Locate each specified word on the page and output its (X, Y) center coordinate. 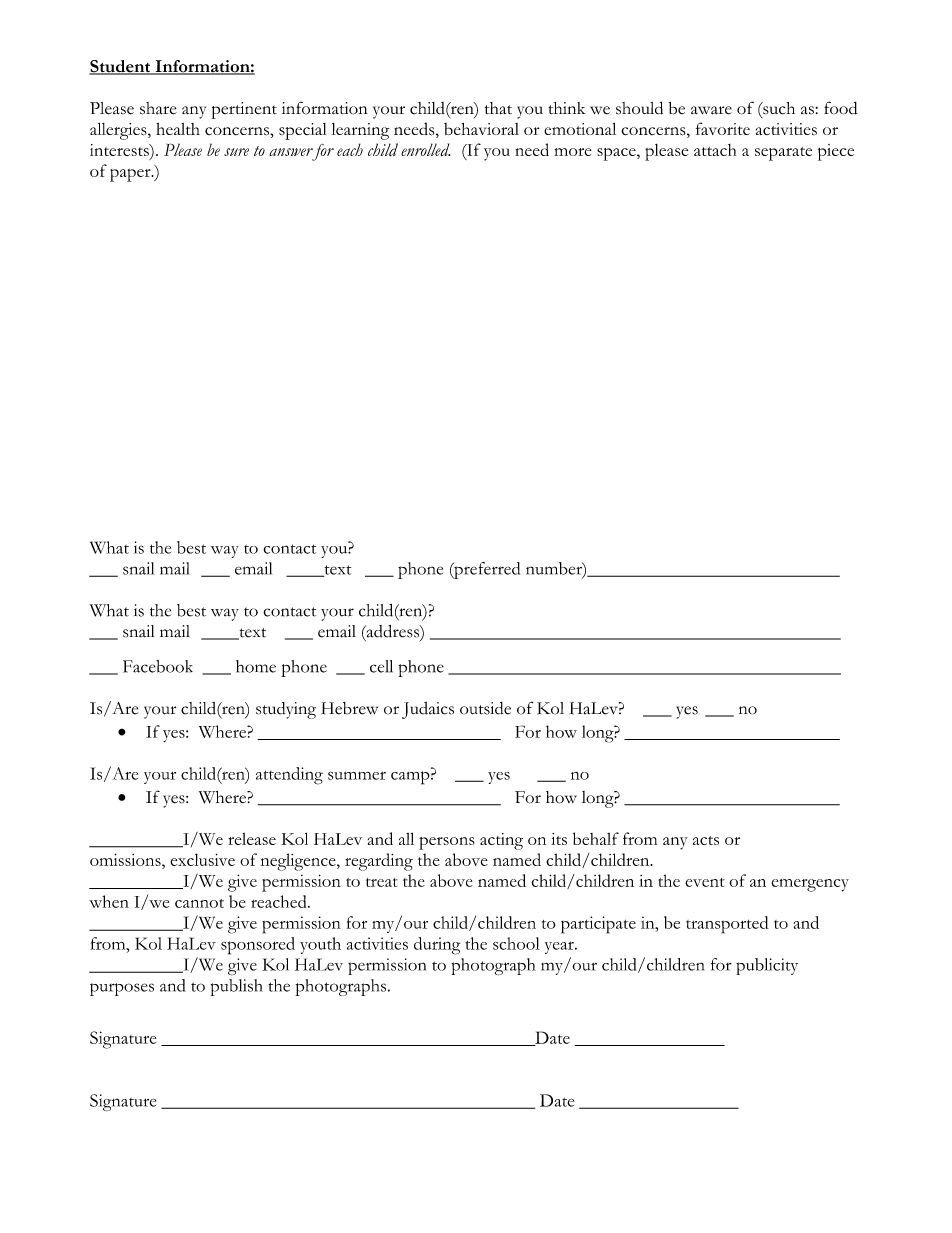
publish (237, 987)
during (437, 946)
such (778, 108)
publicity (767, 966)
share (158, 108)
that (498, 108)
